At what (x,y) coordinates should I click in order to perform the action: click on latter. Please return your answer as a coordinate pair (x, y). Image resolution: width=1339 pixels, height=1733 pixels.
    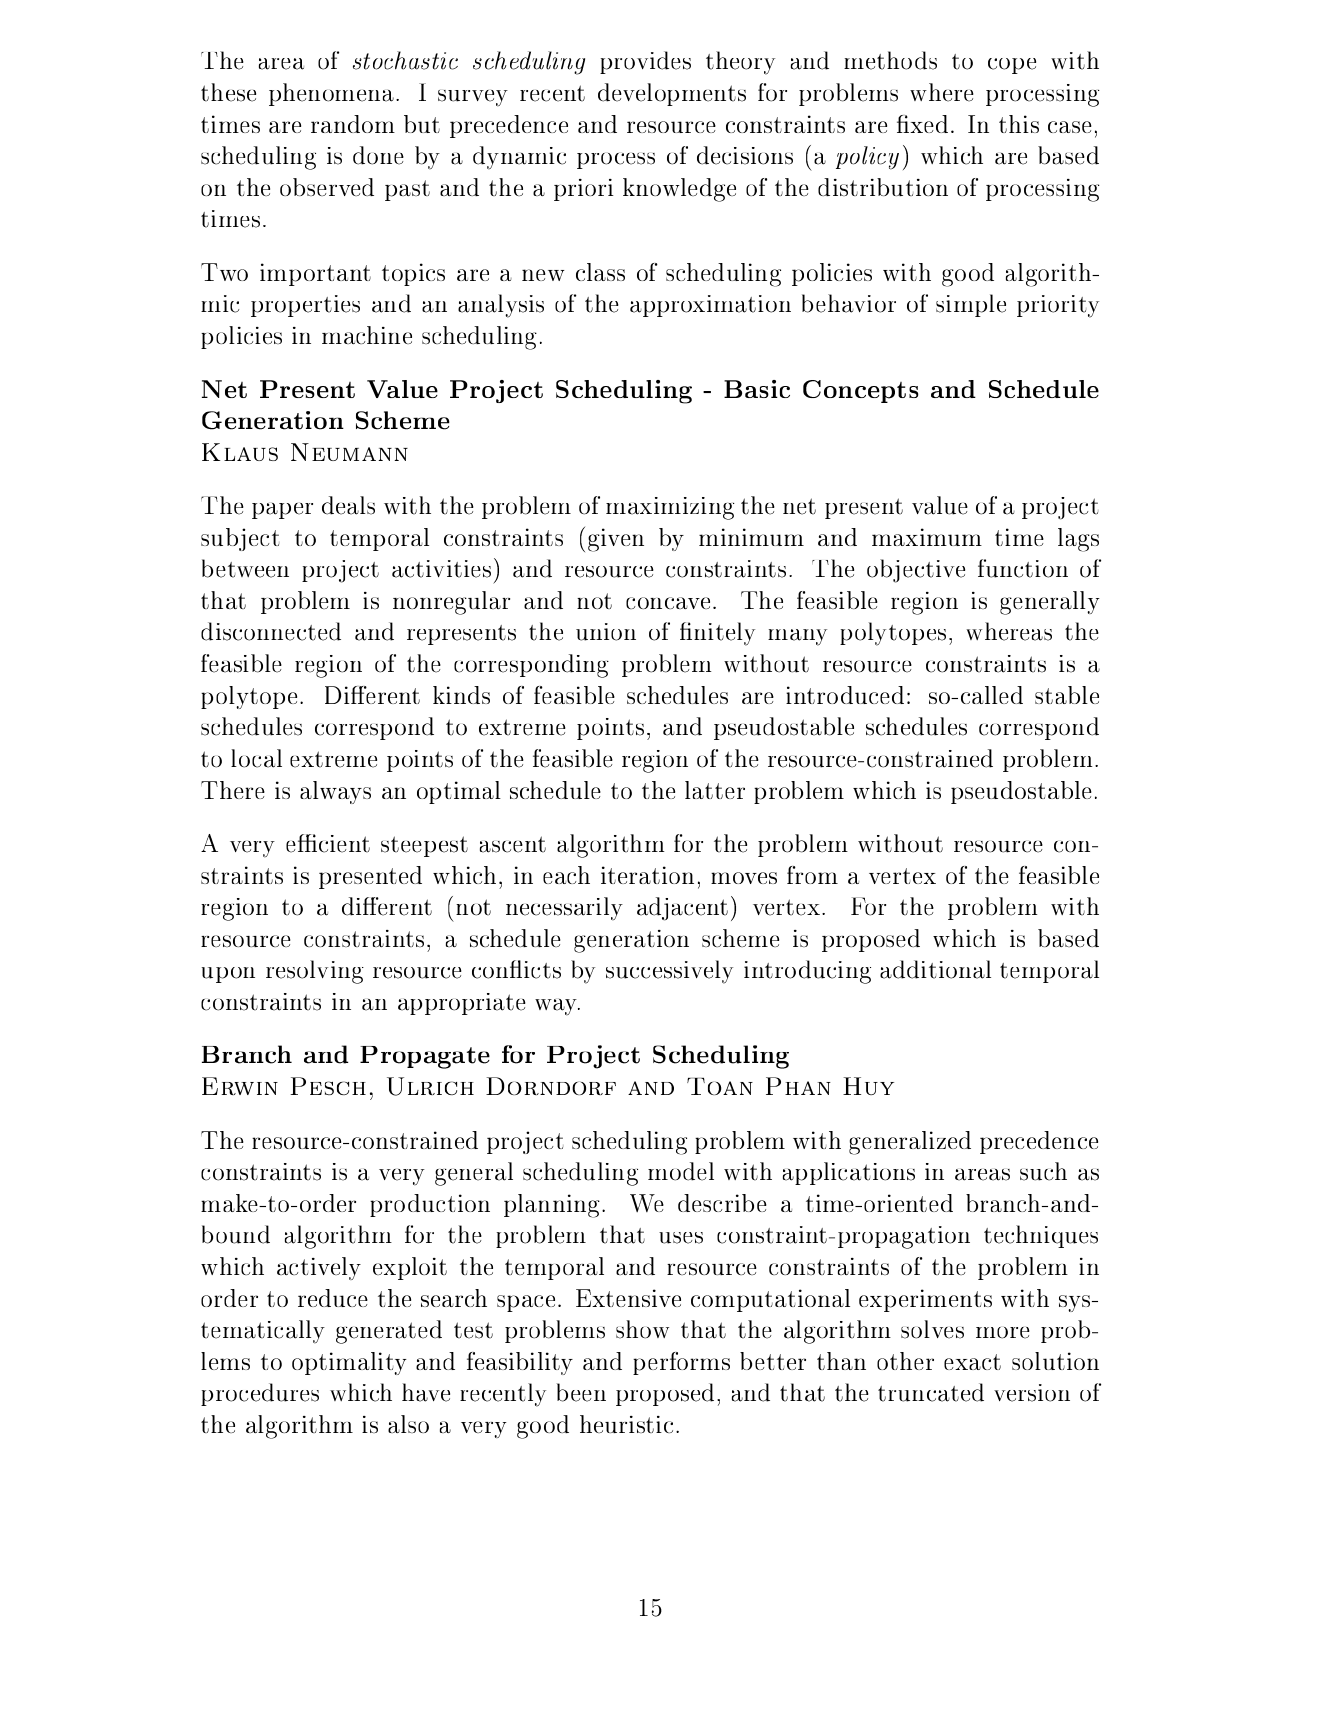
    Looking at the image, I should click on (715, 790).
